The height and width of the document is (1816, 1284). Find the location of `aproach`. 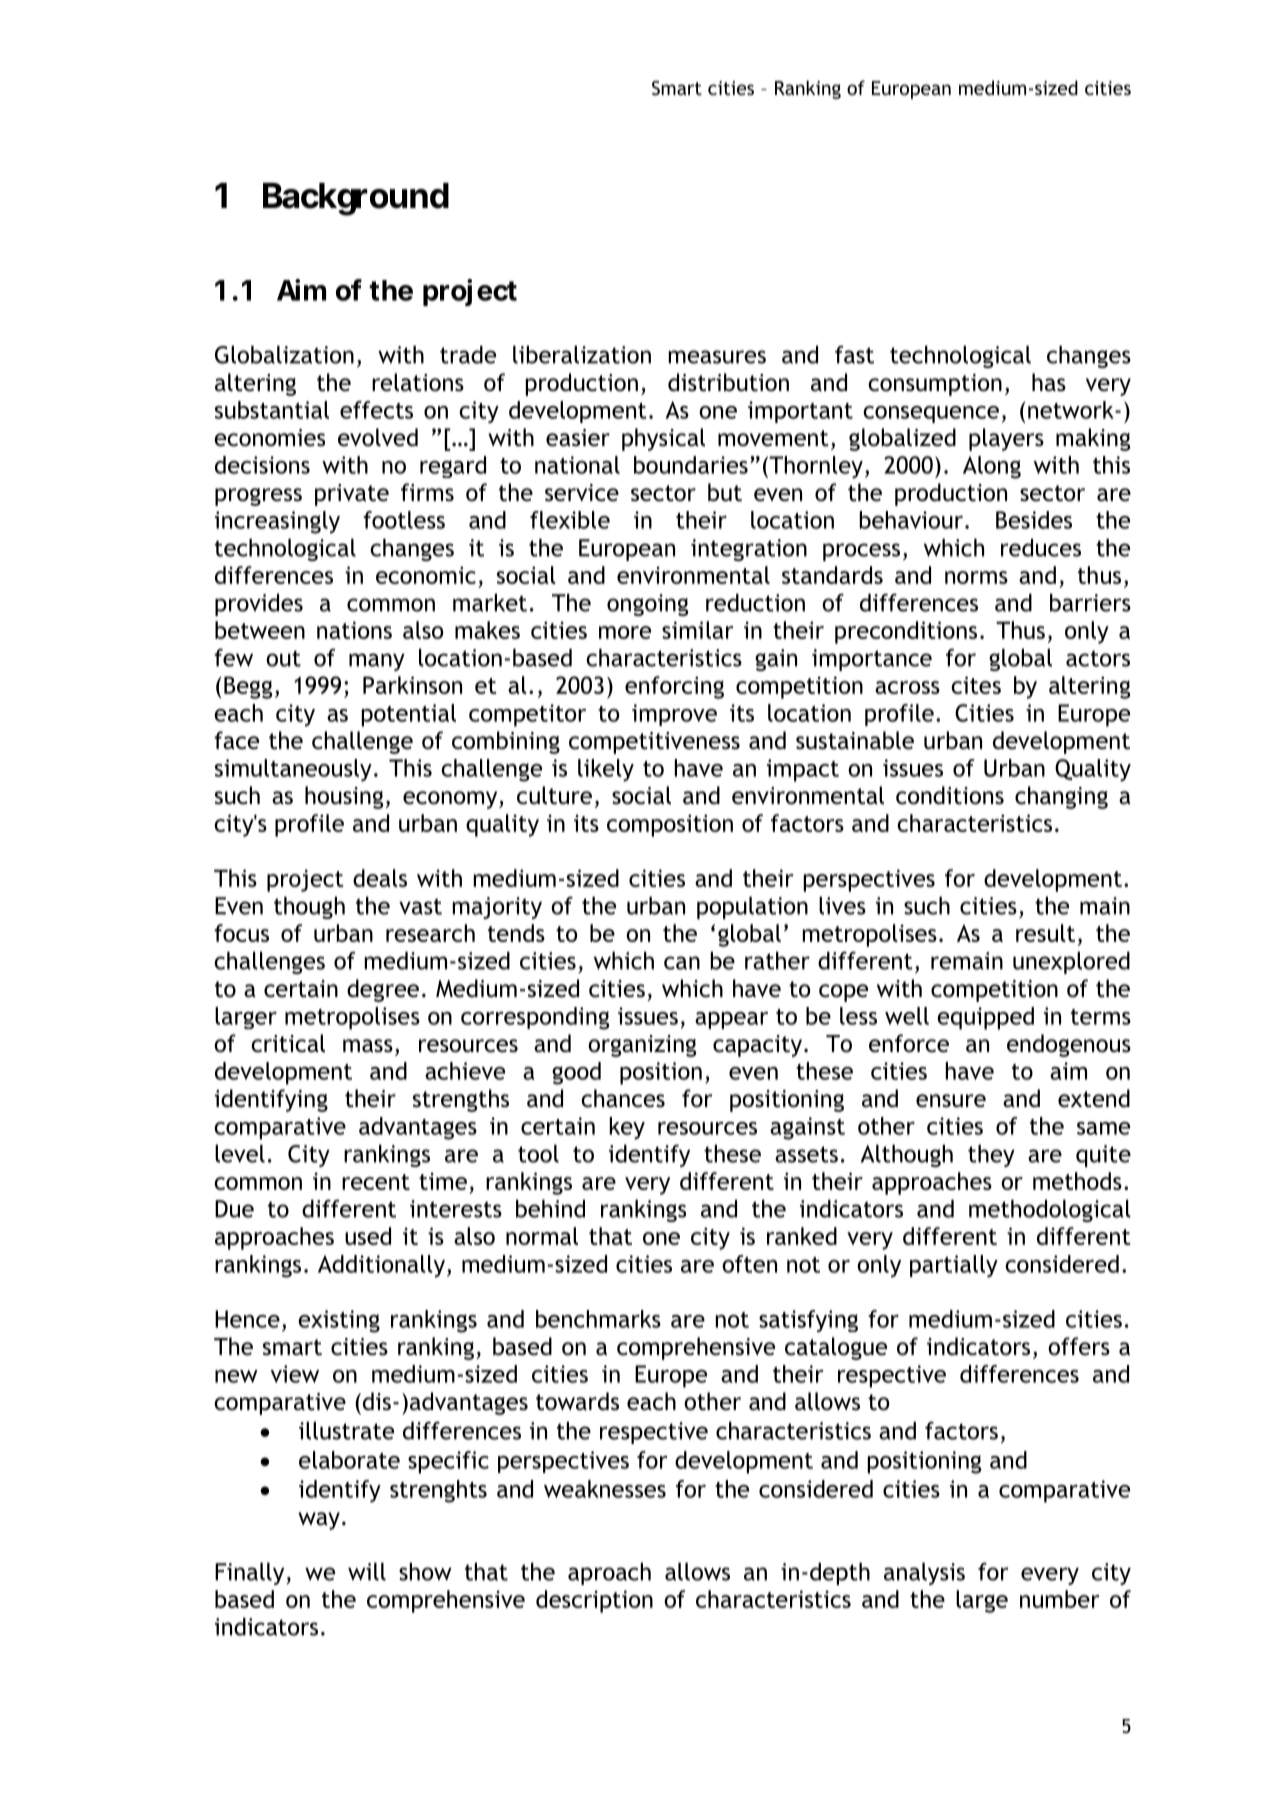

aproach is located at coordinates (609, 1573).
